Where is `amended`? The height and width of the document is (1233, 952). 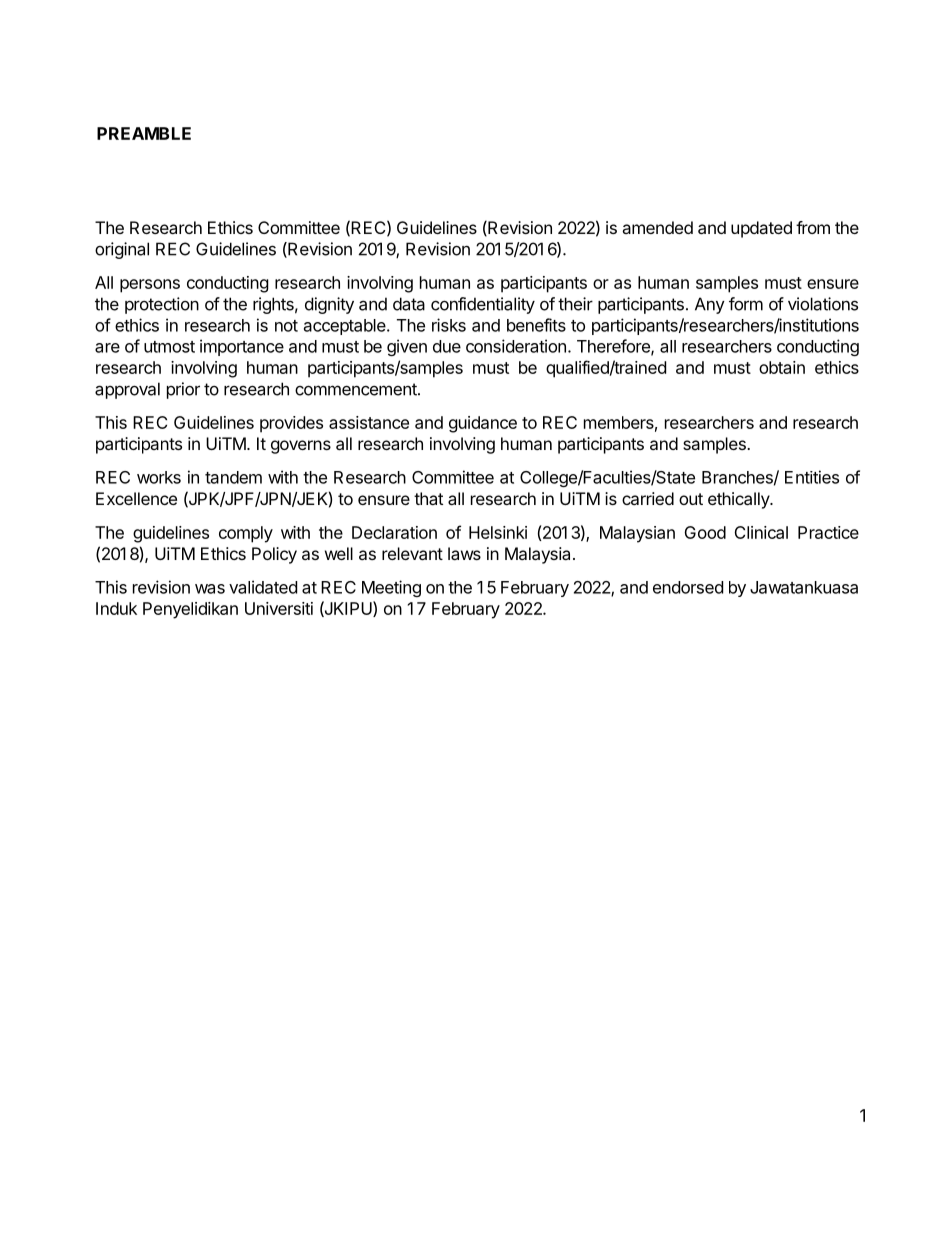
amended is located at coordinates (657, 227).
